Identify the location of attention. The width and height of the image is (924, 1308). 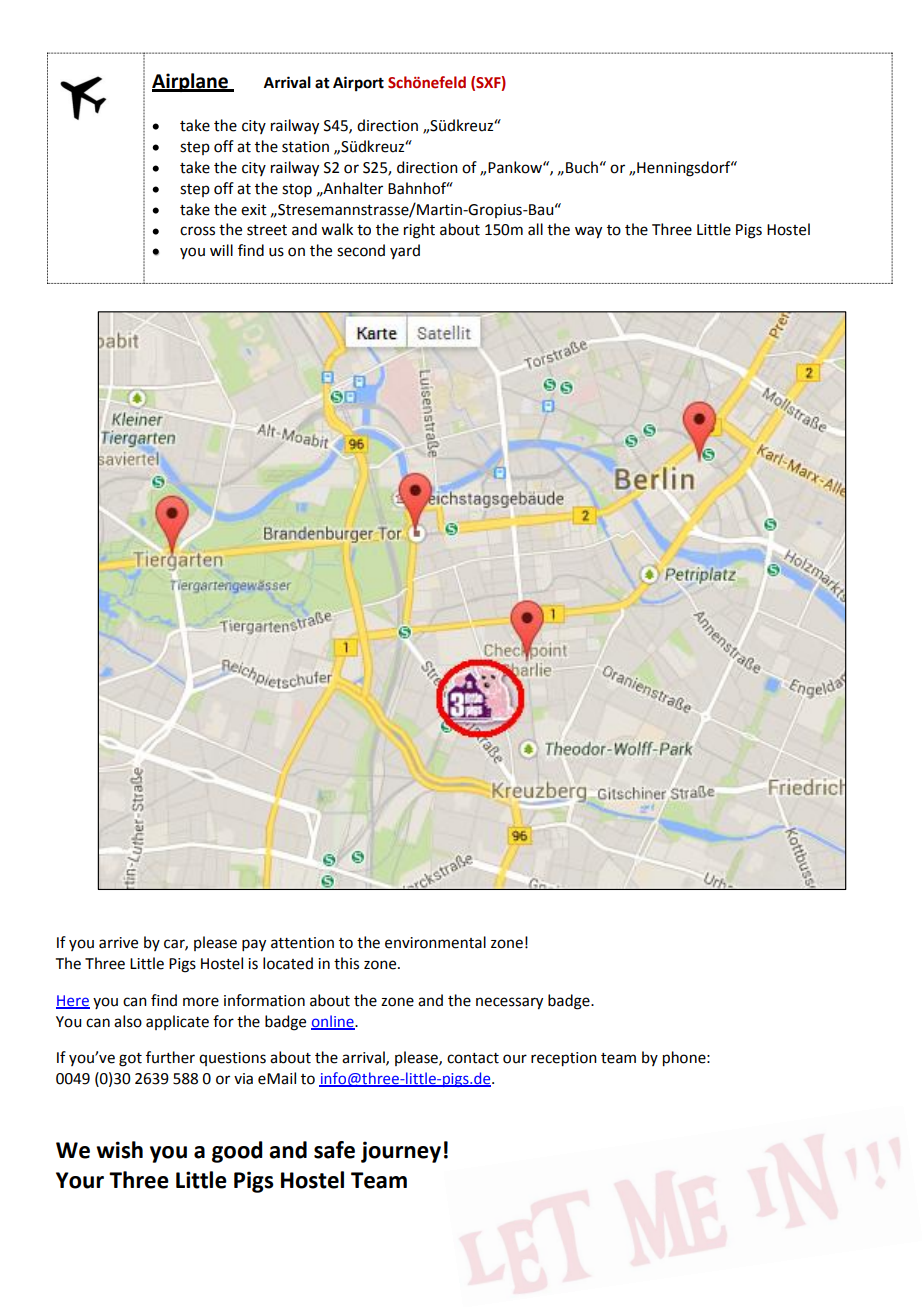
(302, 943).
